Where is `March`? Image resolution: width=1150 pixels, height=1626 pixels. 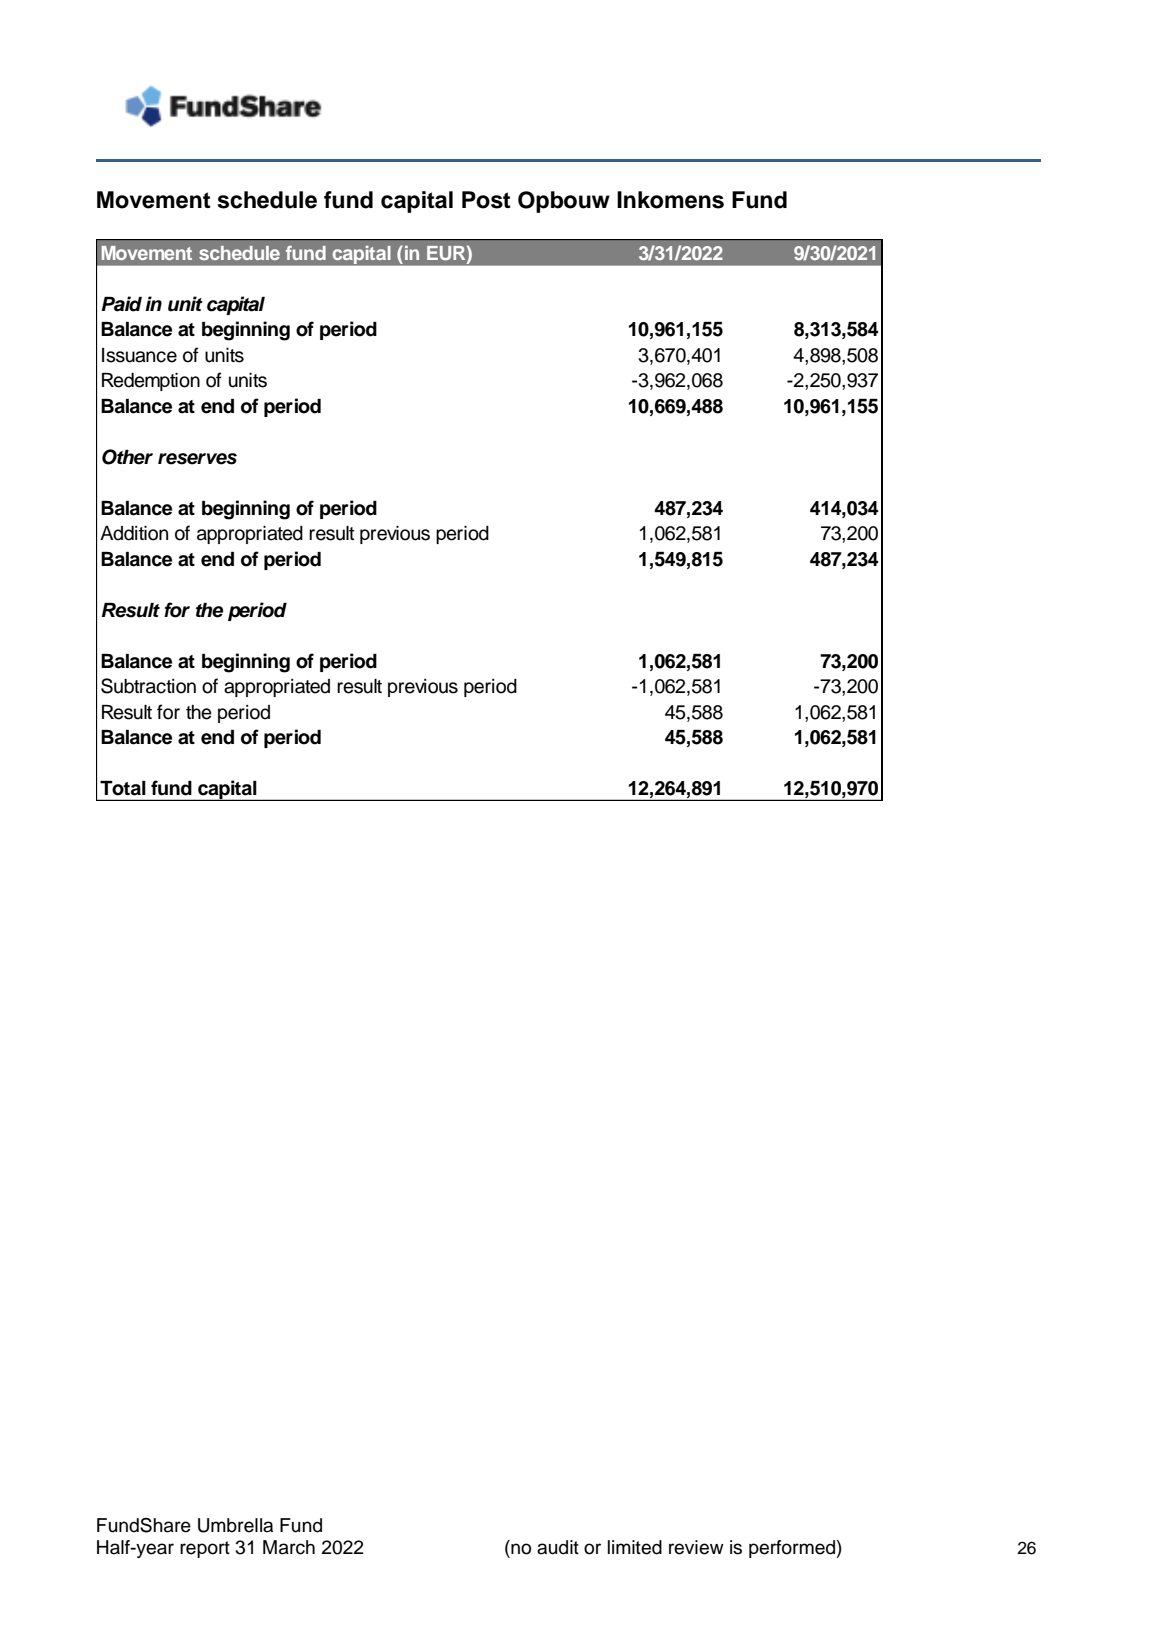
March is located at coordinates (289, 1547).
